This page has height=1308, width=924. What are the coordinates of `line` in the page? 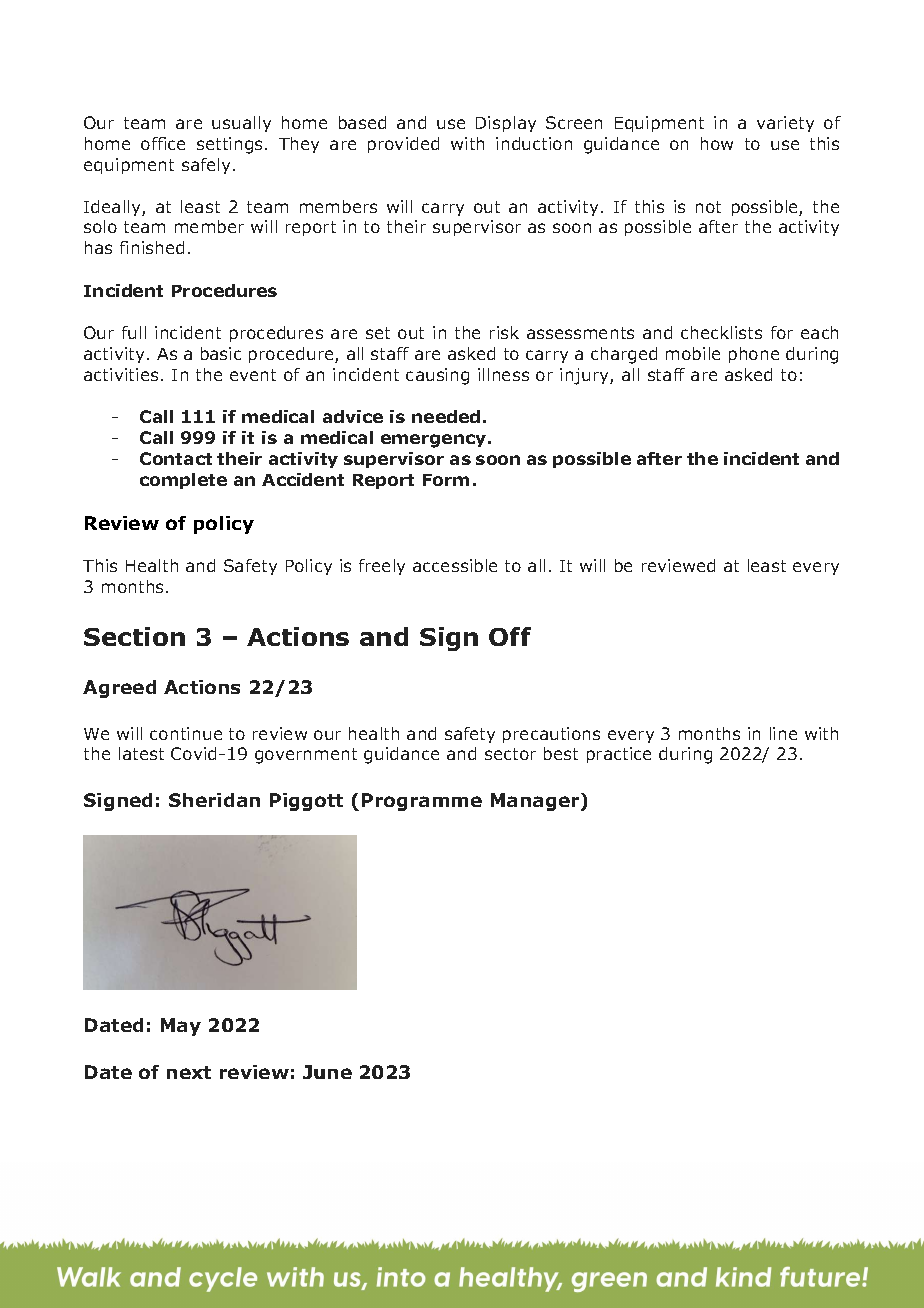 It's located at (783, 733).
